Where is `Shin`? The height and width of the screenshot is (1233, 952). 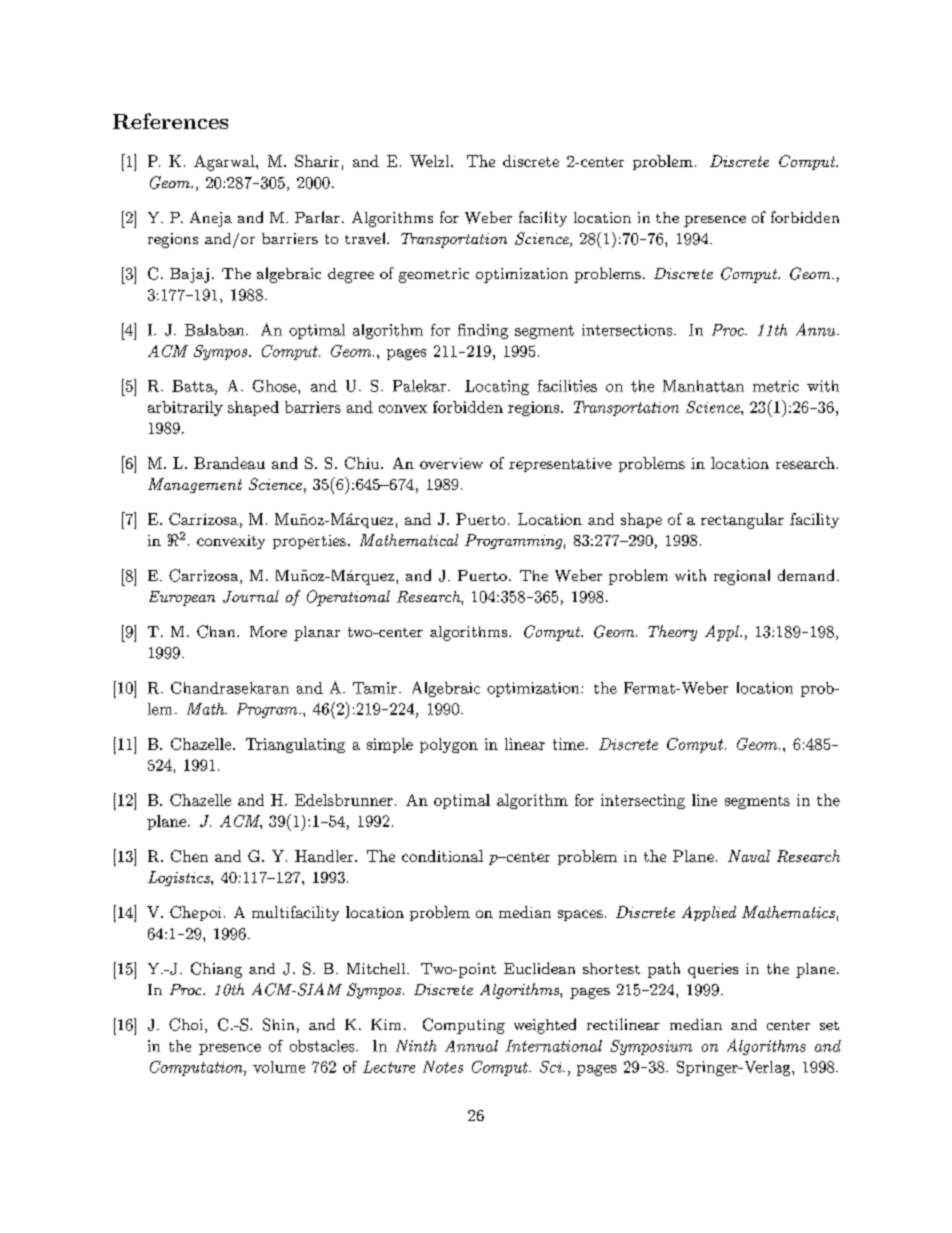 Shin is located at coordinates (278, 1024).
